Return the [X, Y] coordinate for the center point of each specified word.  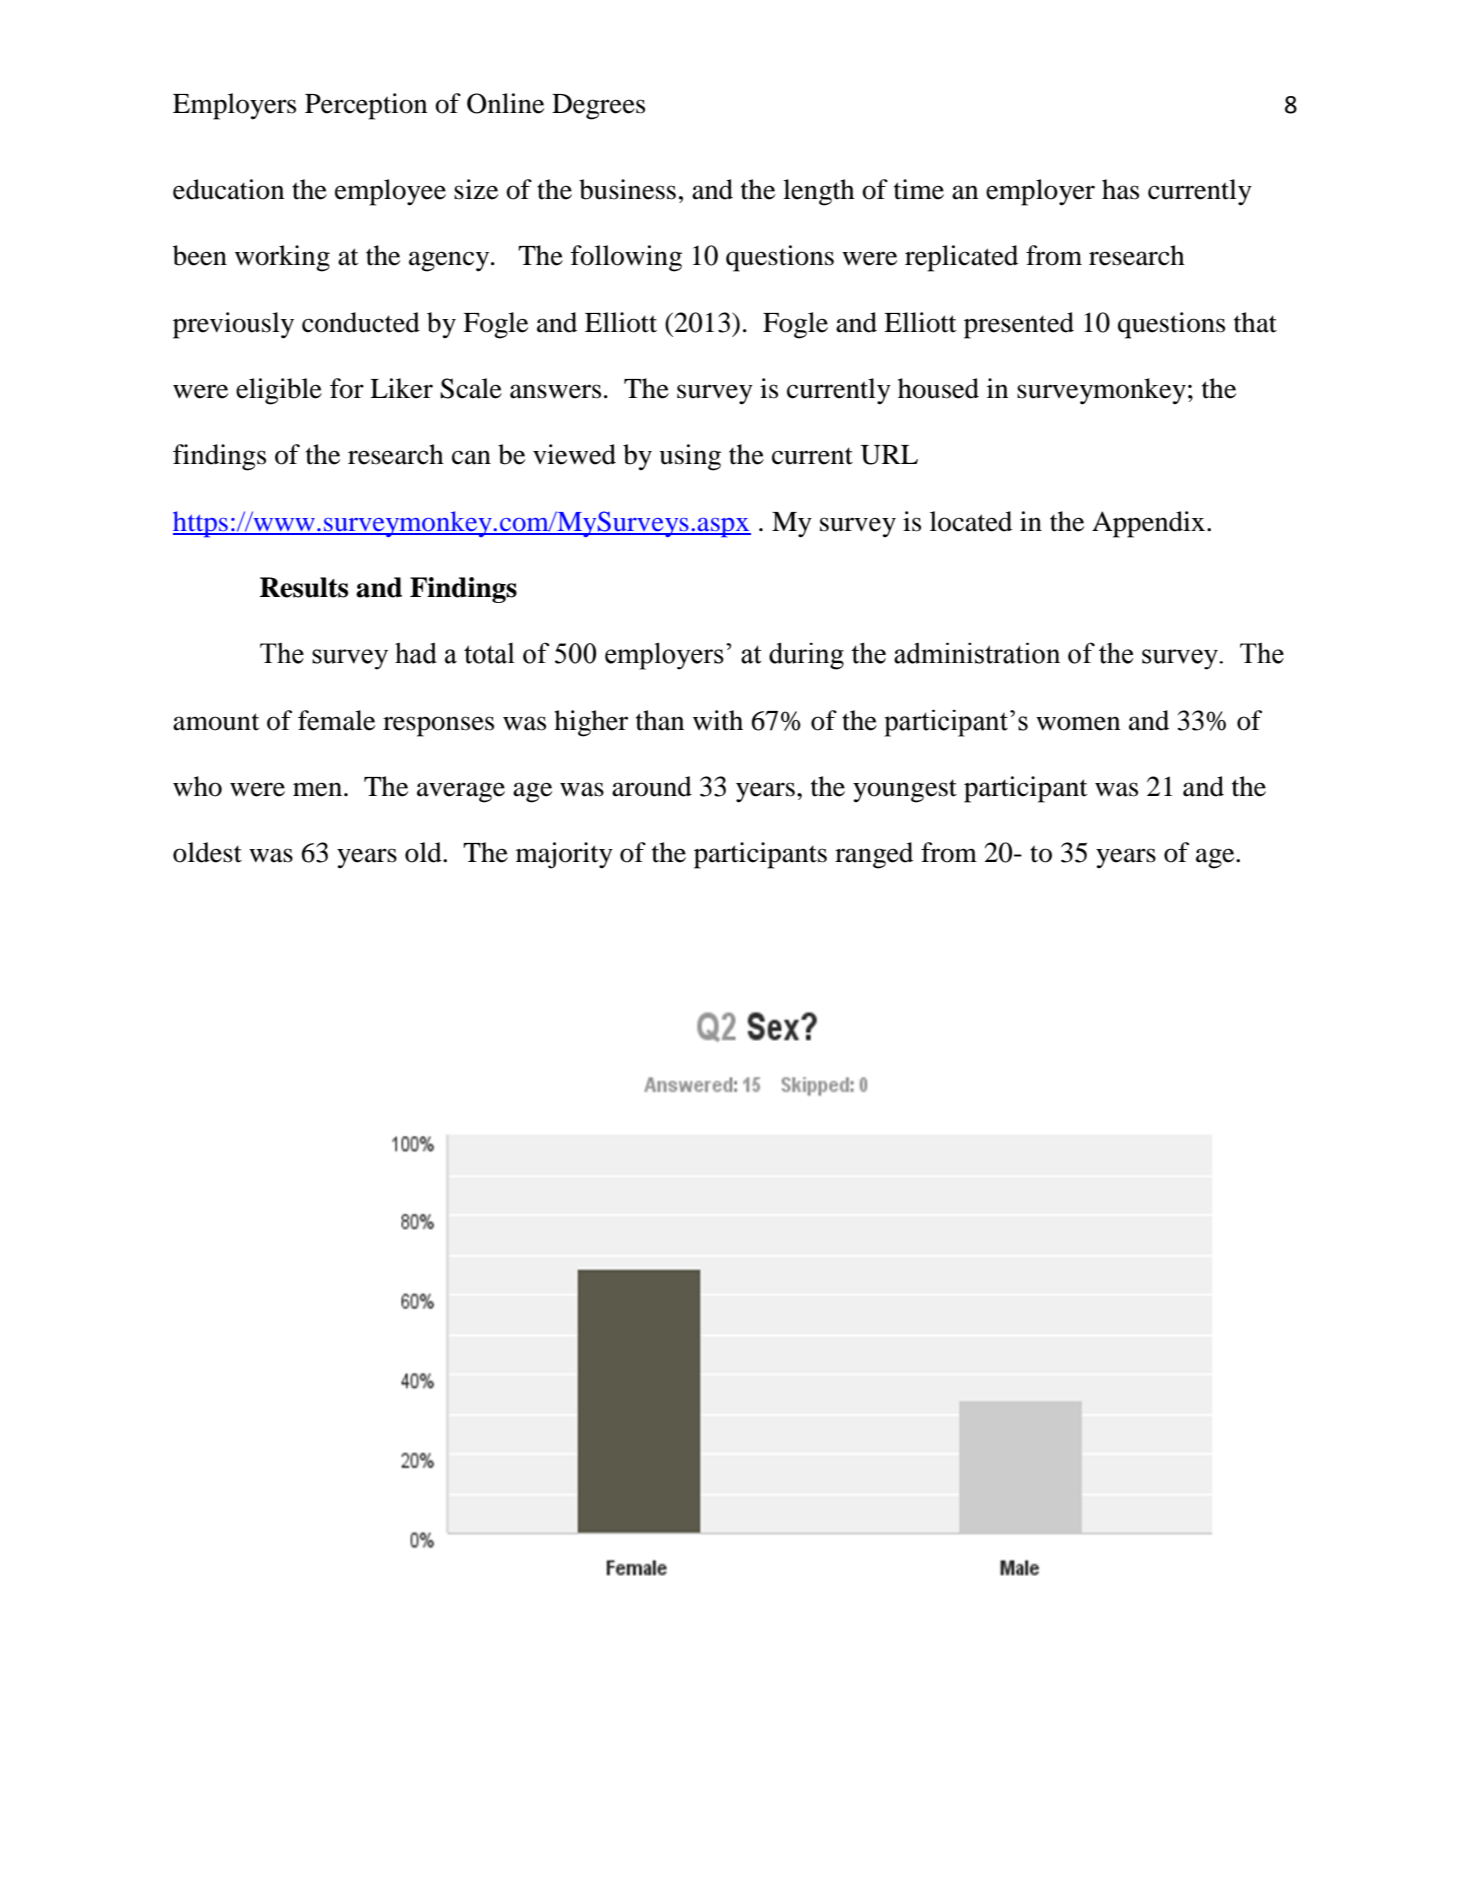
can [471, 457]
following [626, 258]
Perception [366, 106]
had [416, 653]
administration [977, 653]
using [690, 457]
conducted [361, 322]
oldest [207, 852]
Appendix [1148, 524]
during [806, 656]
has [1120, 189]
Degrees [598, 107]
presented [1019, 325]
